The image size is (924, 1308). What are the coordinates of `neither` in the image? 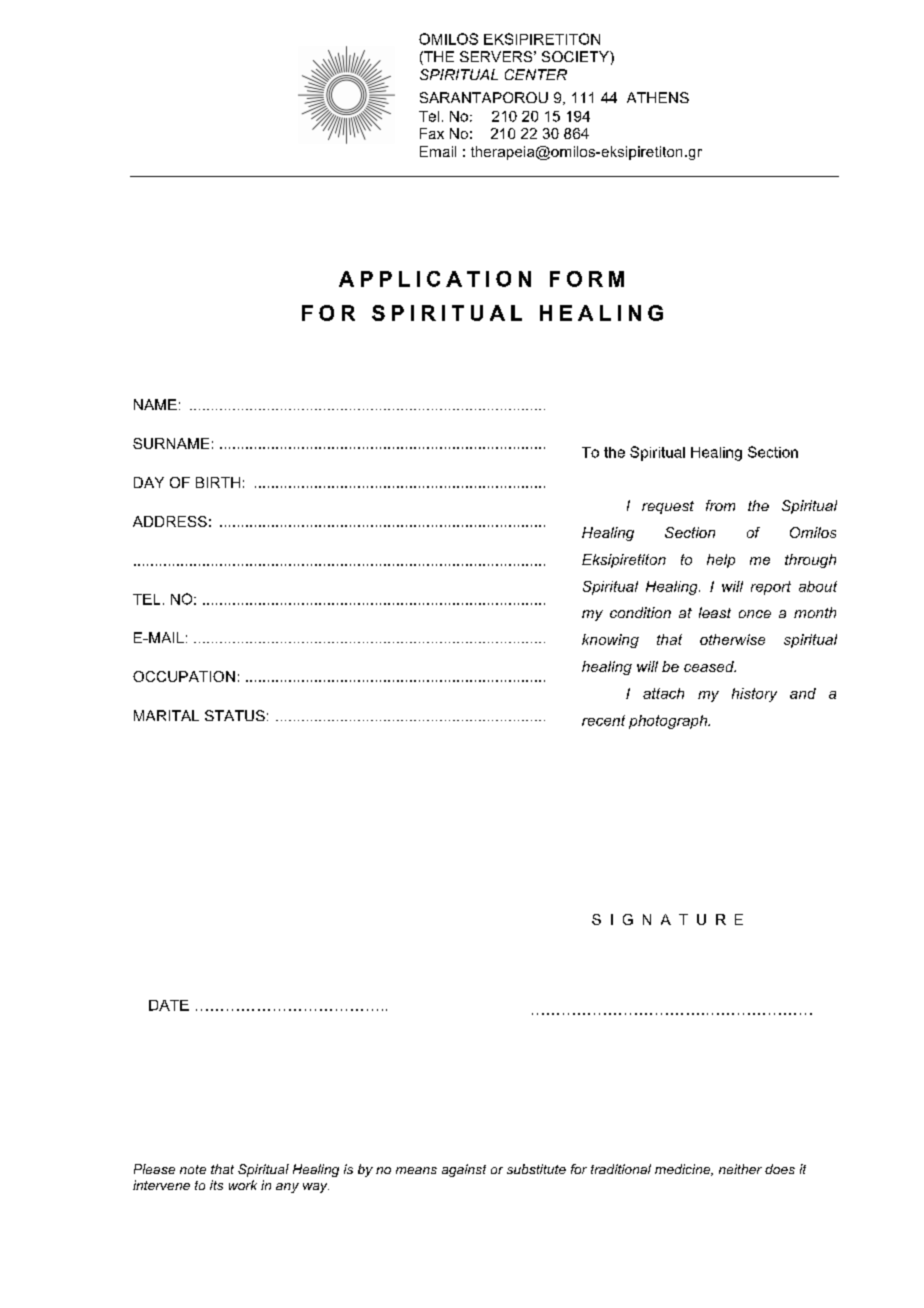 It's located at (740, 1169).
